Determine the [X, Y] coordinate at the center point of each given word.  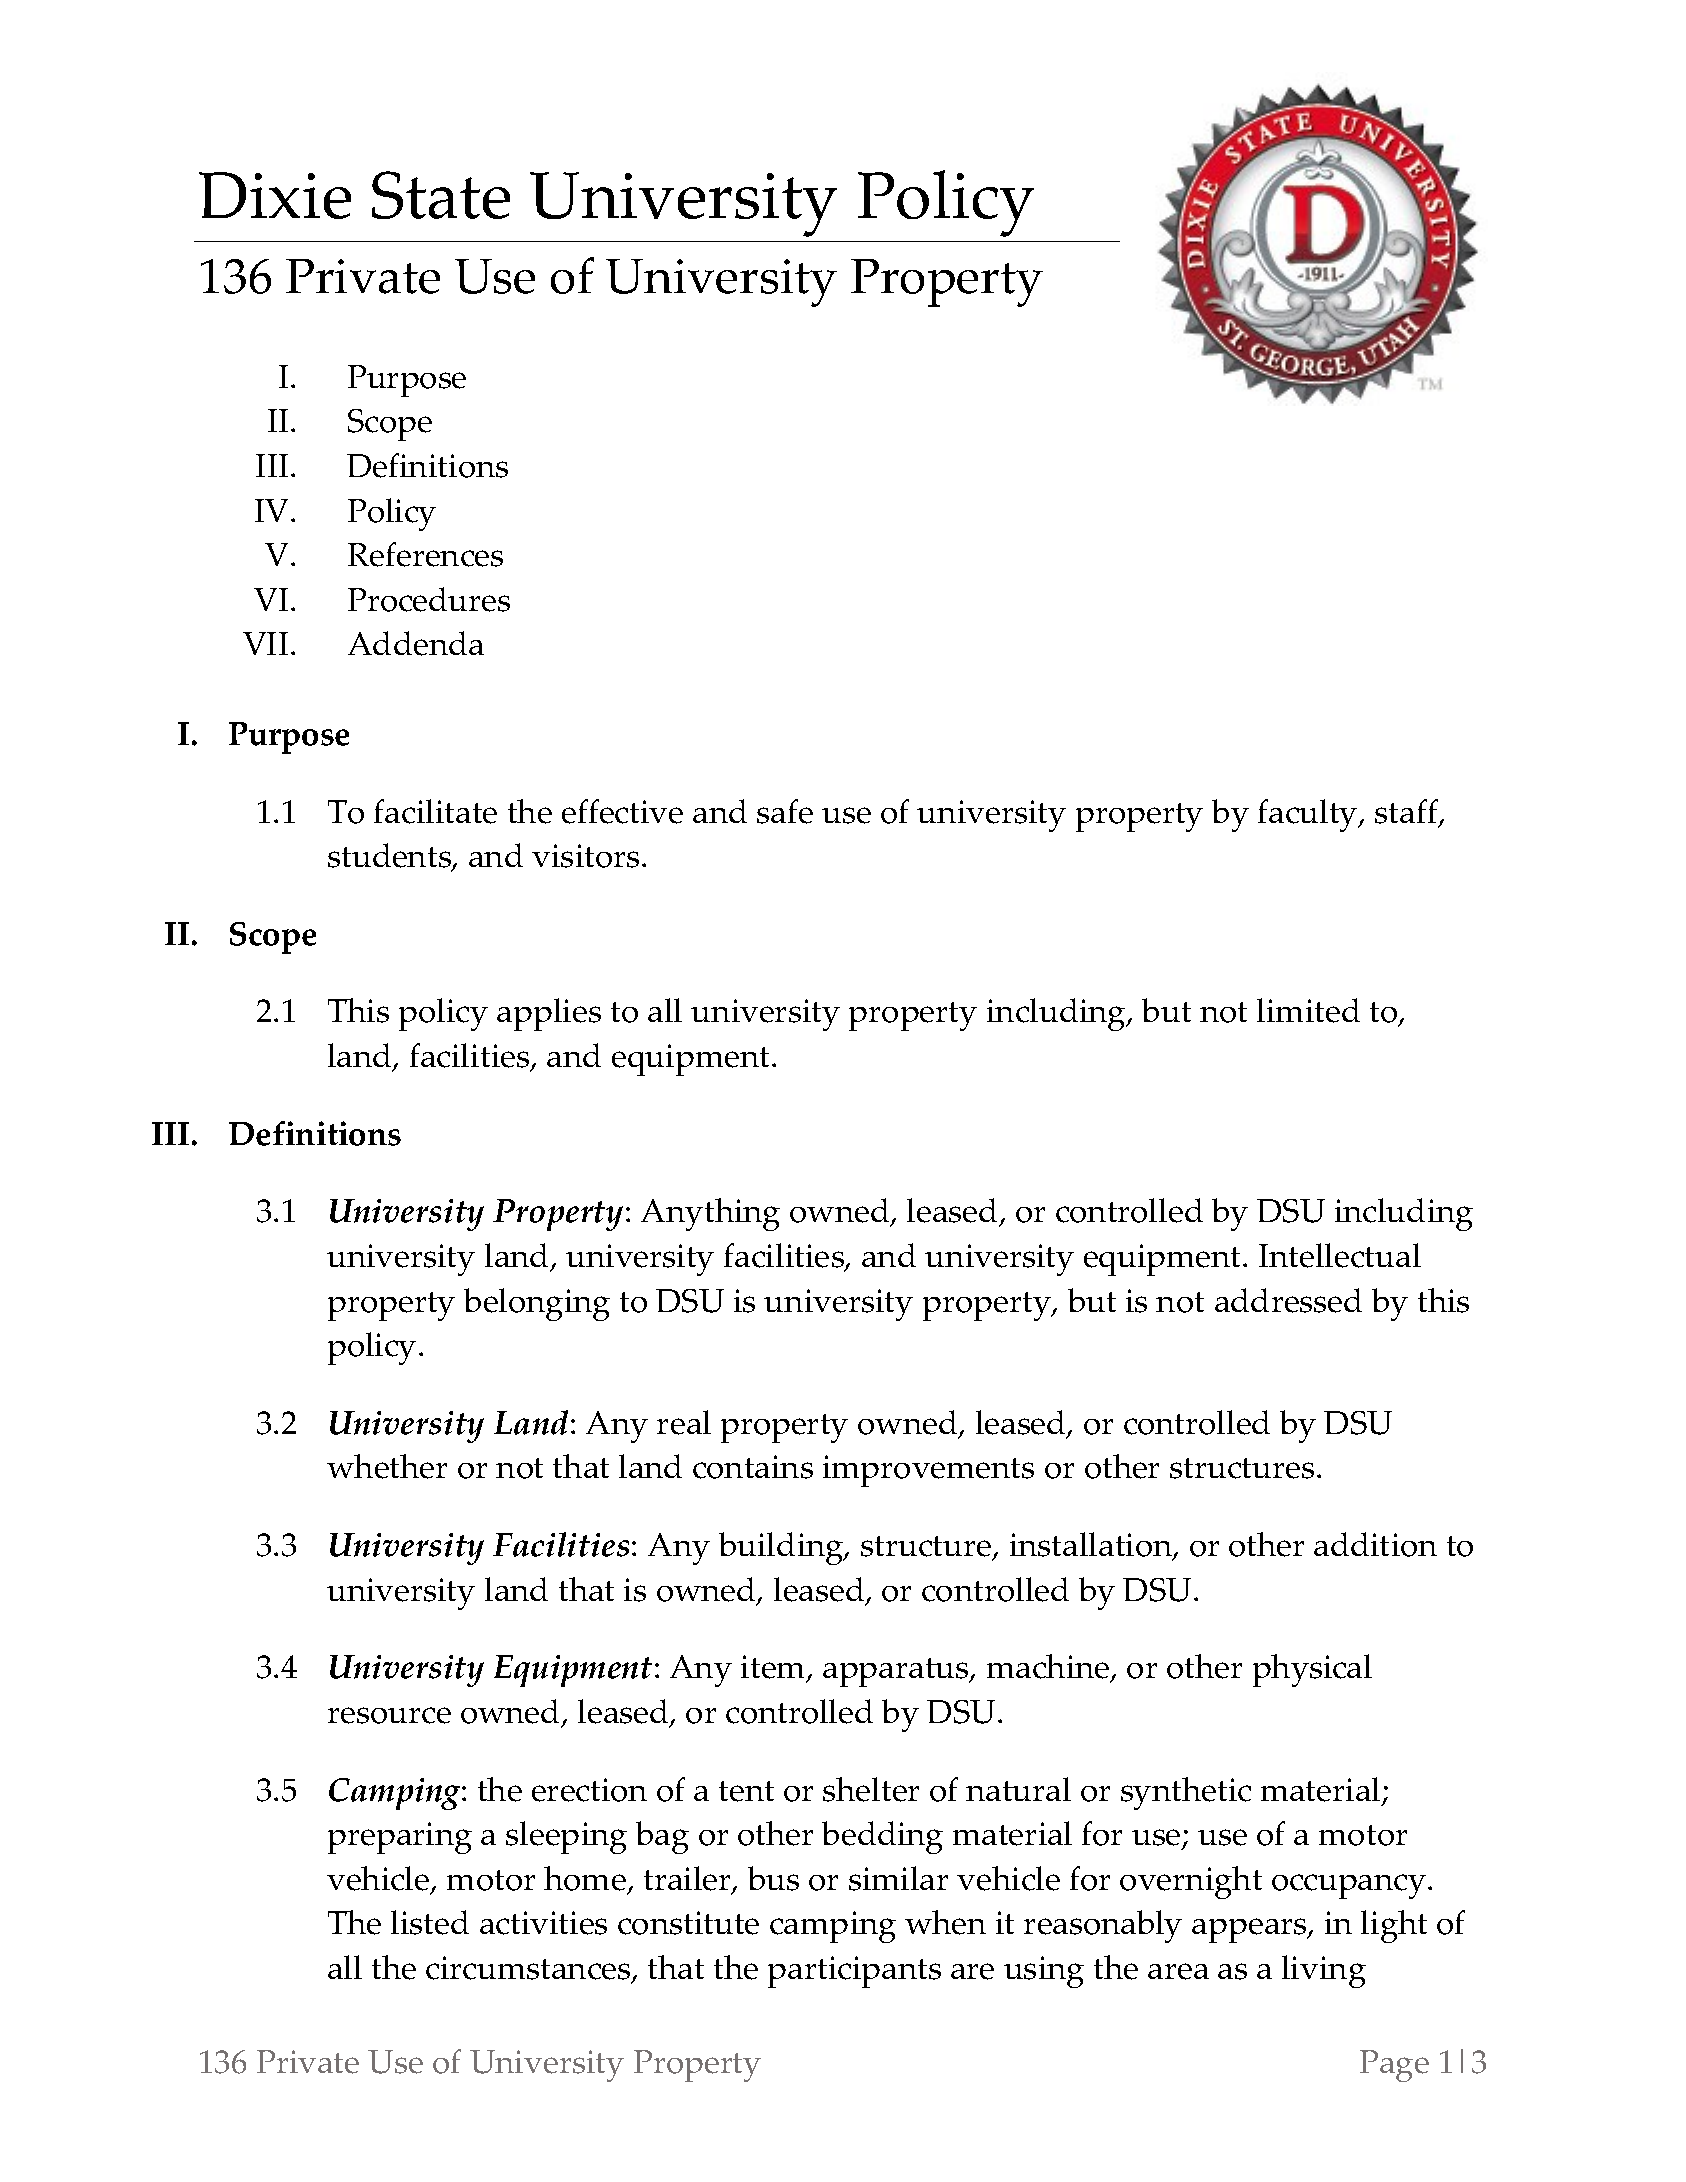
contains [753, 1467]
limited [1308, 1010]
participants [854, 1972]
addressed [1288, 1300]
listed [430, 1922]
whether [387, 1466]
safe [785, 811]
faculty [1309, 815]
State [441, 195]
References [425, 554]
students [390, 857]
